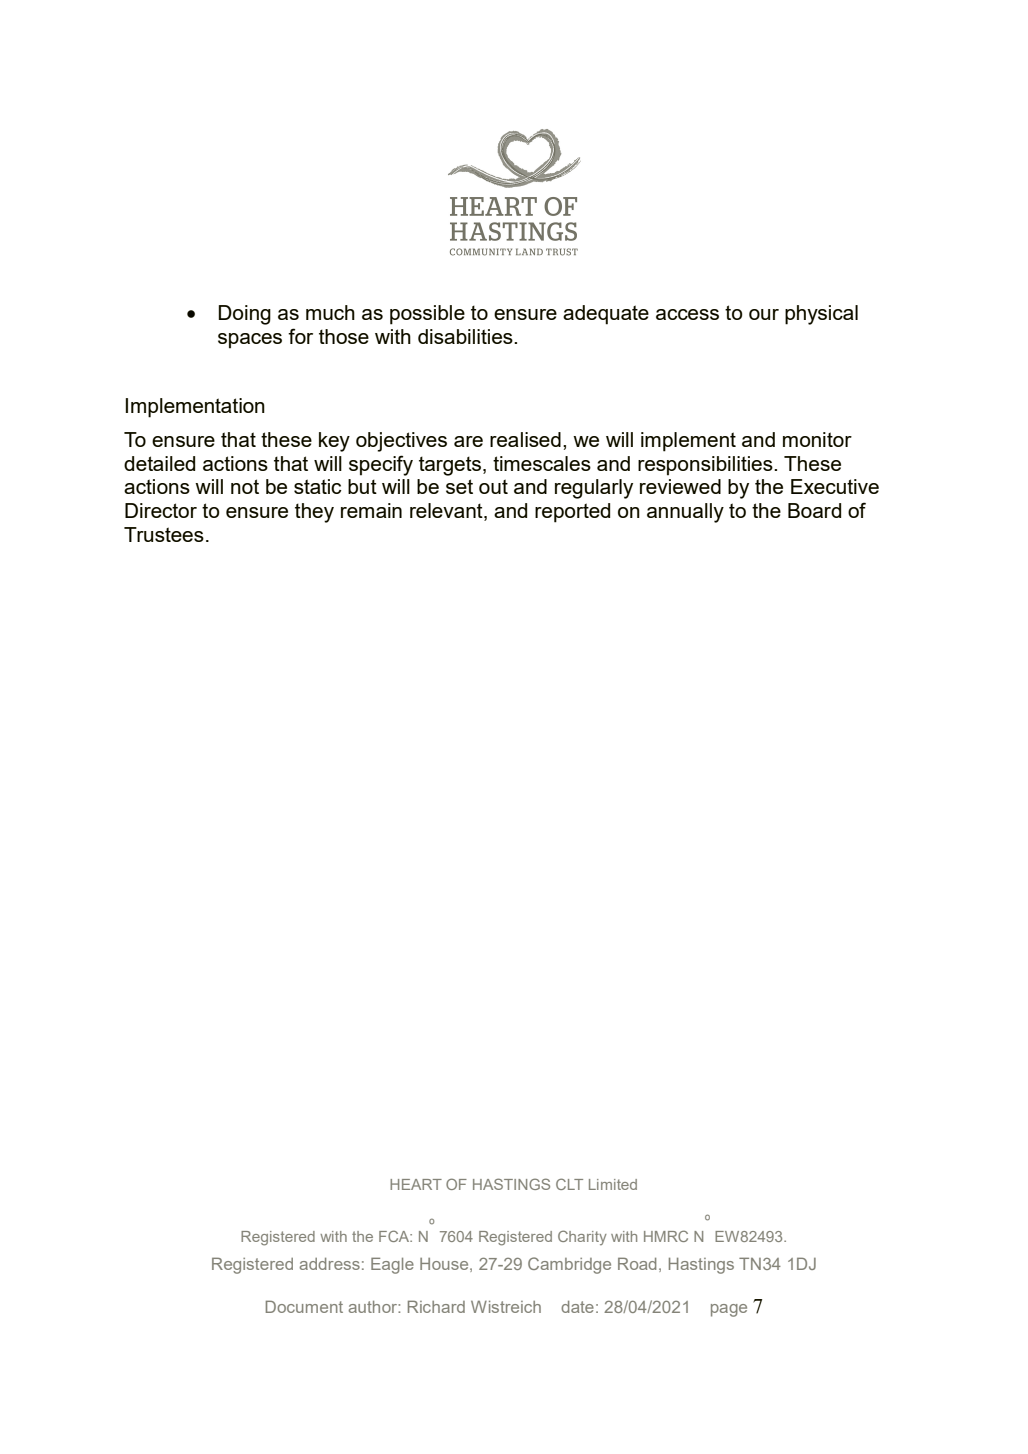  What do you see at coordinates (447, 512) in the screenshot?
I see `relevant` at bounding box center [447, 512].
